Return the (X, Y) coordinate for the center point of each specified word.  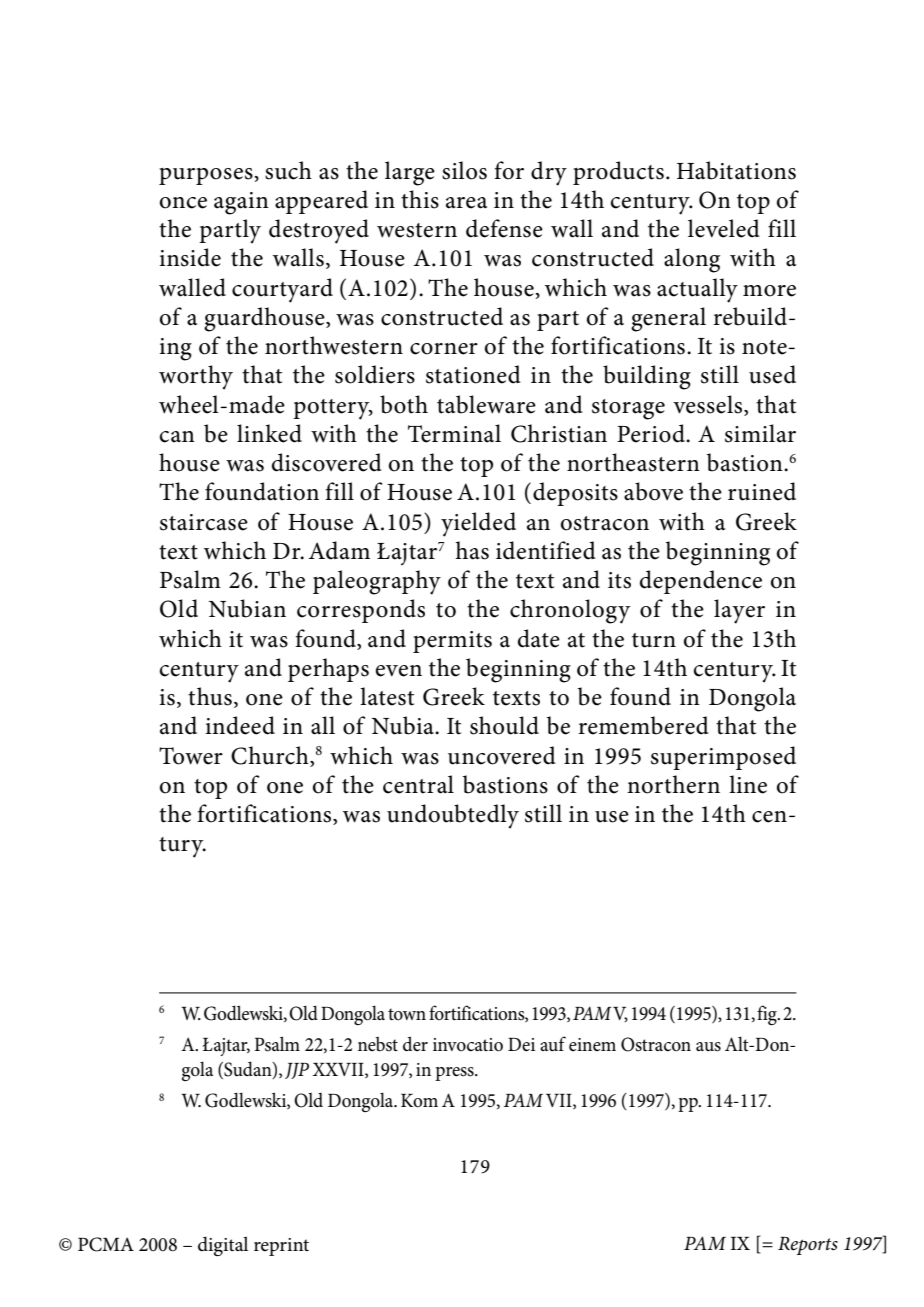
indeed (240, 725)
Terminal (454, 433)
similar (760, 433)
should (504, 725)
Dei (521, 1045)
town (407, 1014)
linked (269, 433)
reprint (281, 1247)
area (466, 203)
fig (768, 1015)
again (241, 203)
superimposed (723, 758)
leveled (724, 228)
